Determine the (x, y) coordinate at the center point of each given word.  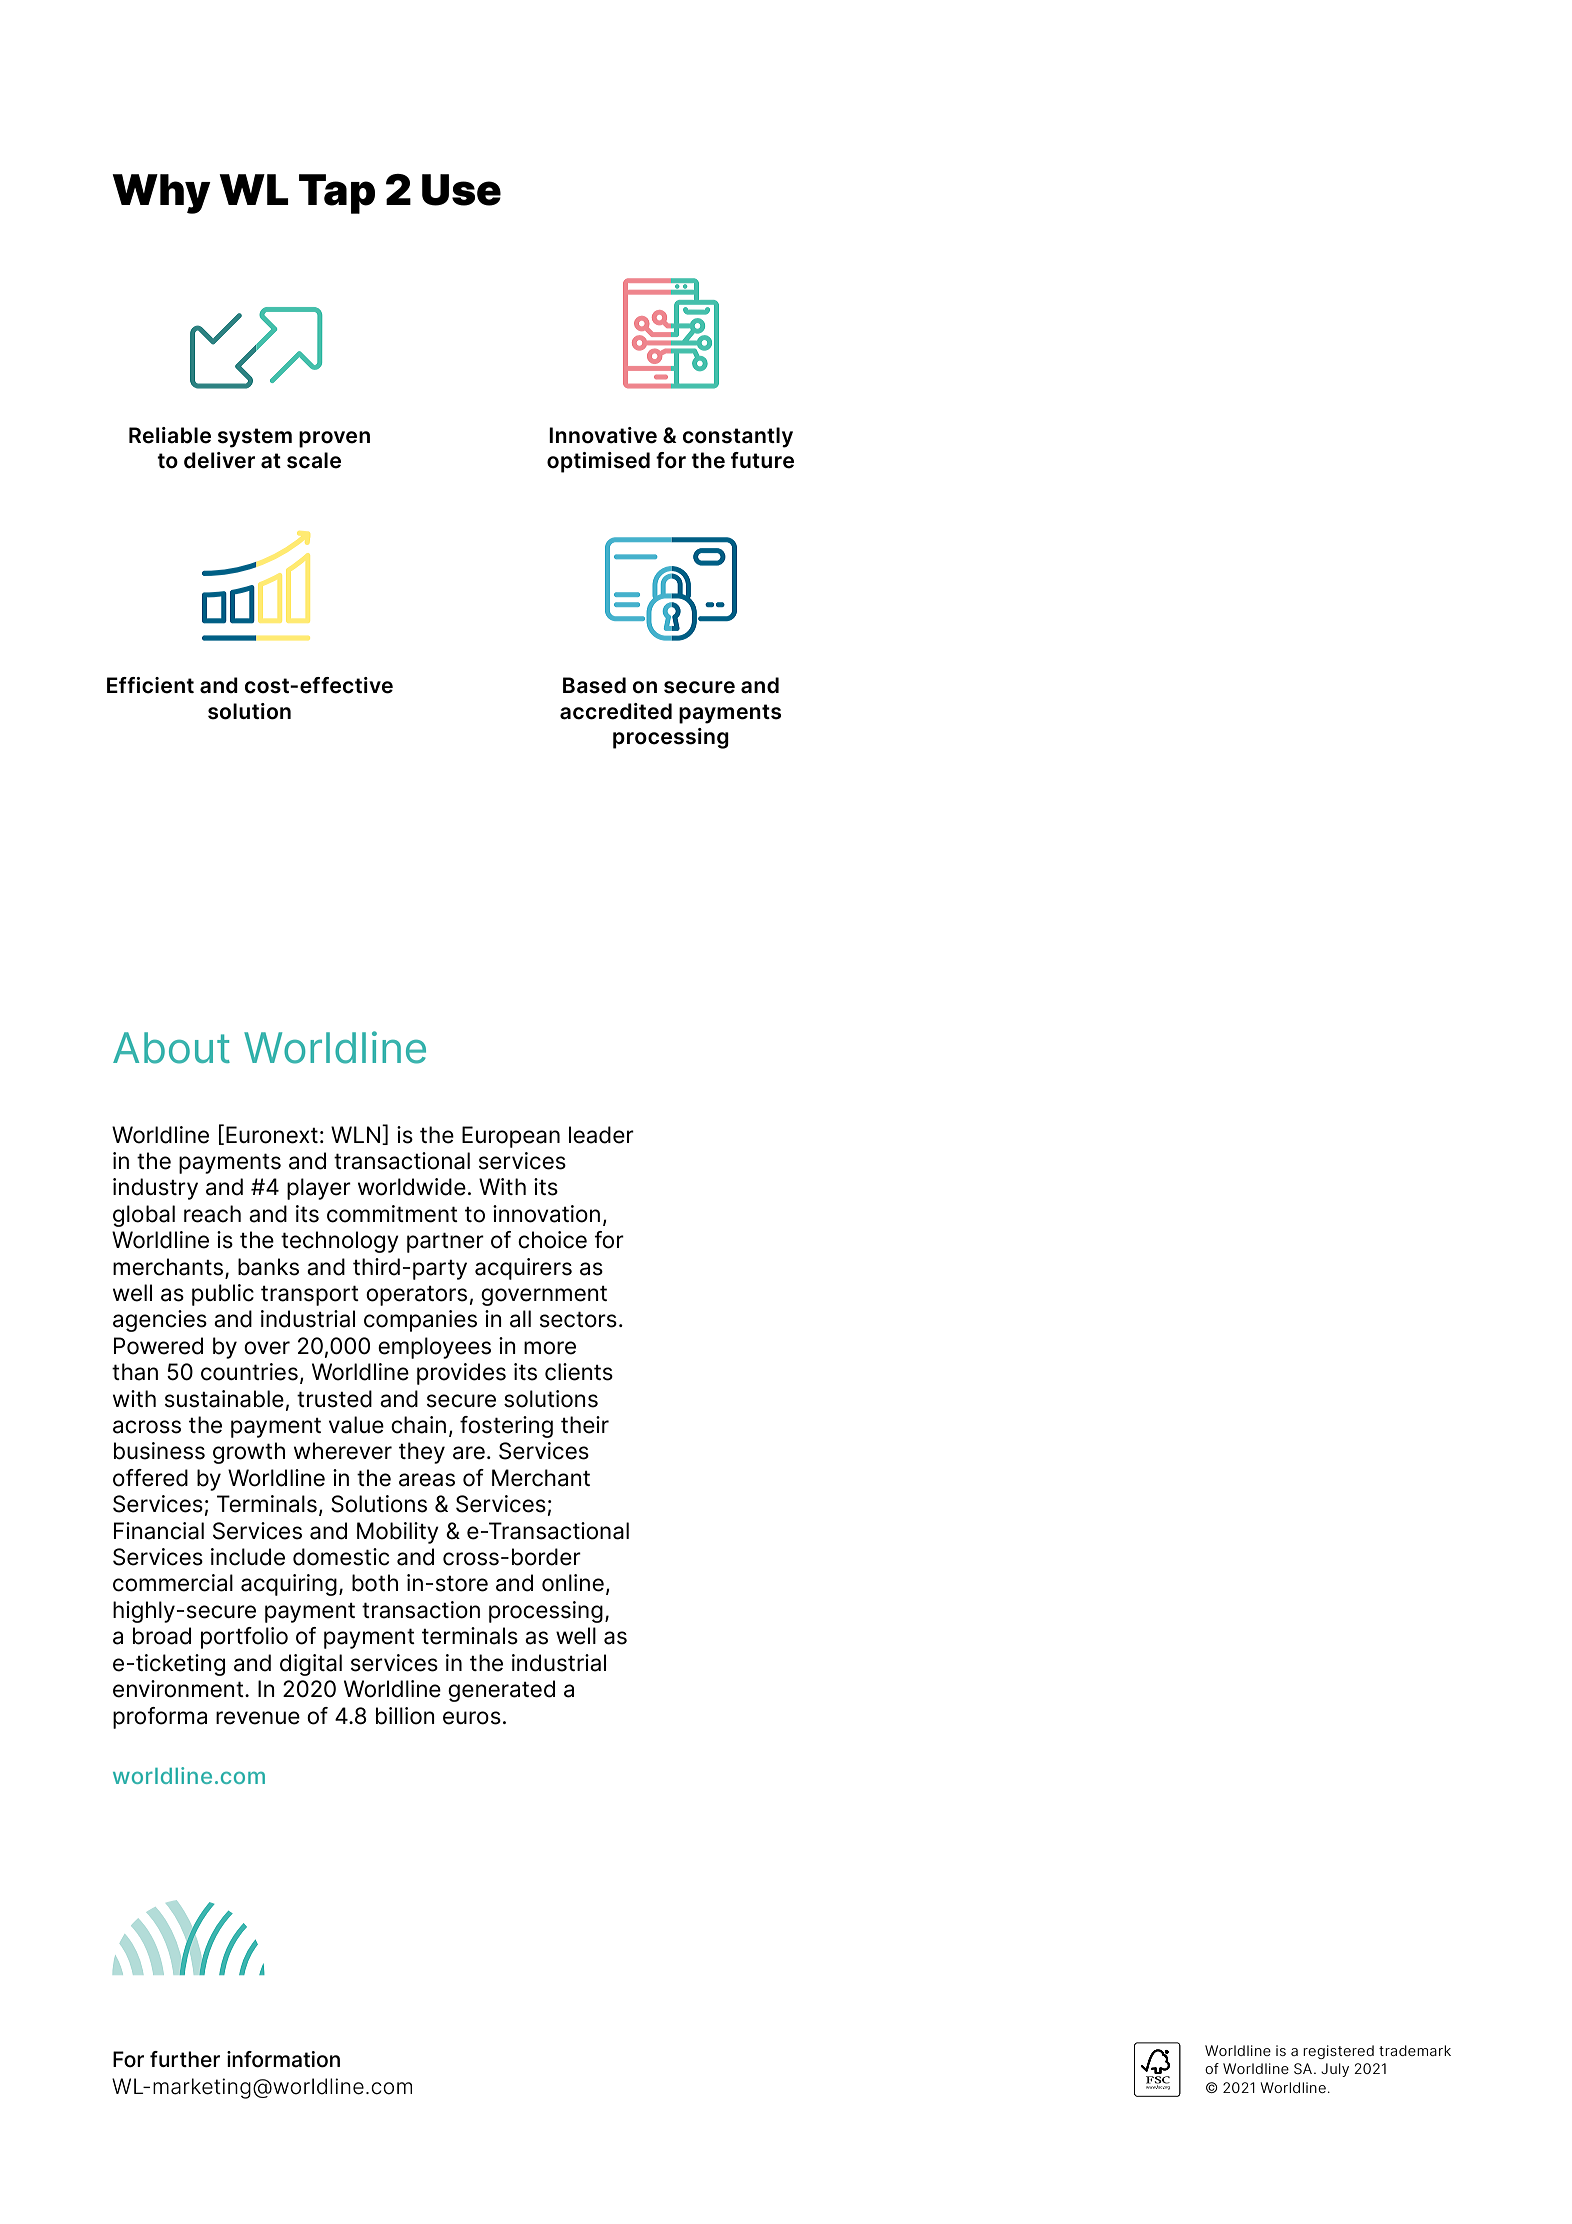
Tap (337, 194)
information (283, 2059)
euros (472, 1718)
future (762, 460)
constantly (737, 437)
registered (1338, 2052)
